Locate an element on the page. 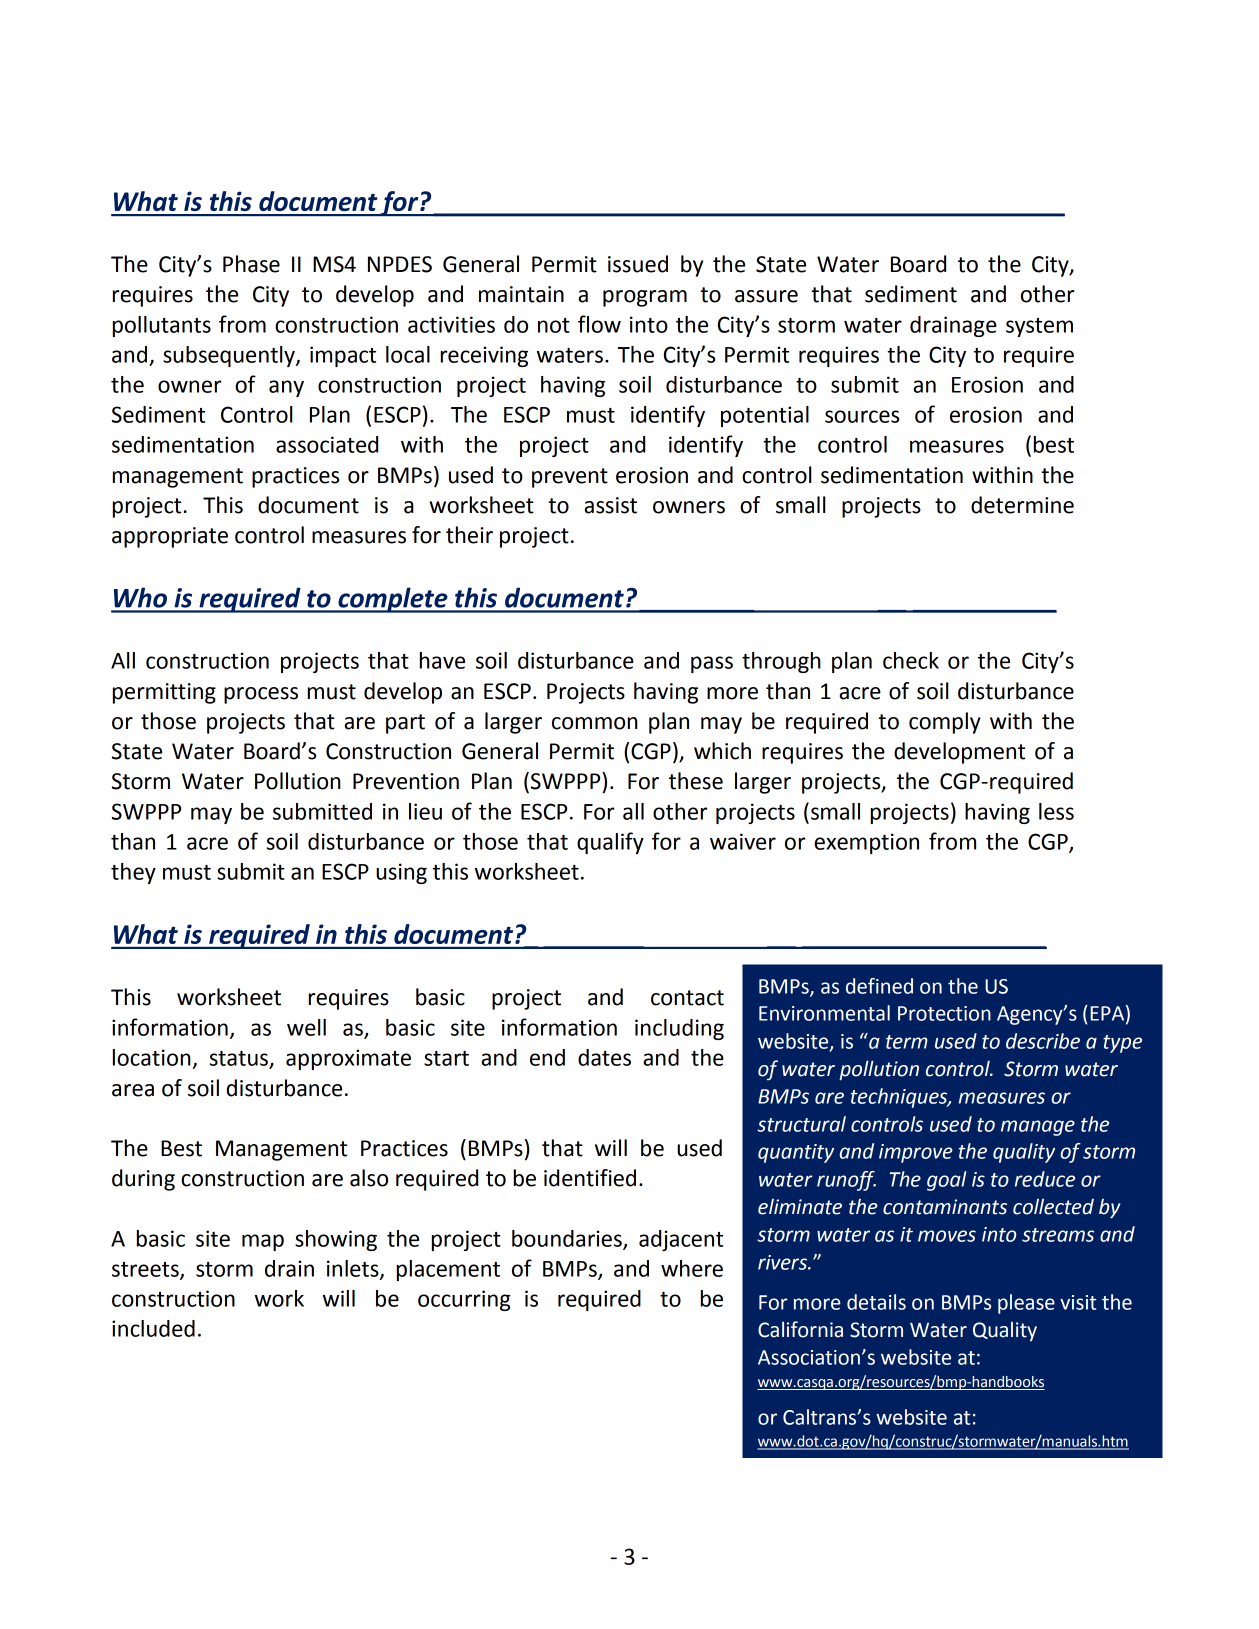  common is located at coordinates (595, 723).
